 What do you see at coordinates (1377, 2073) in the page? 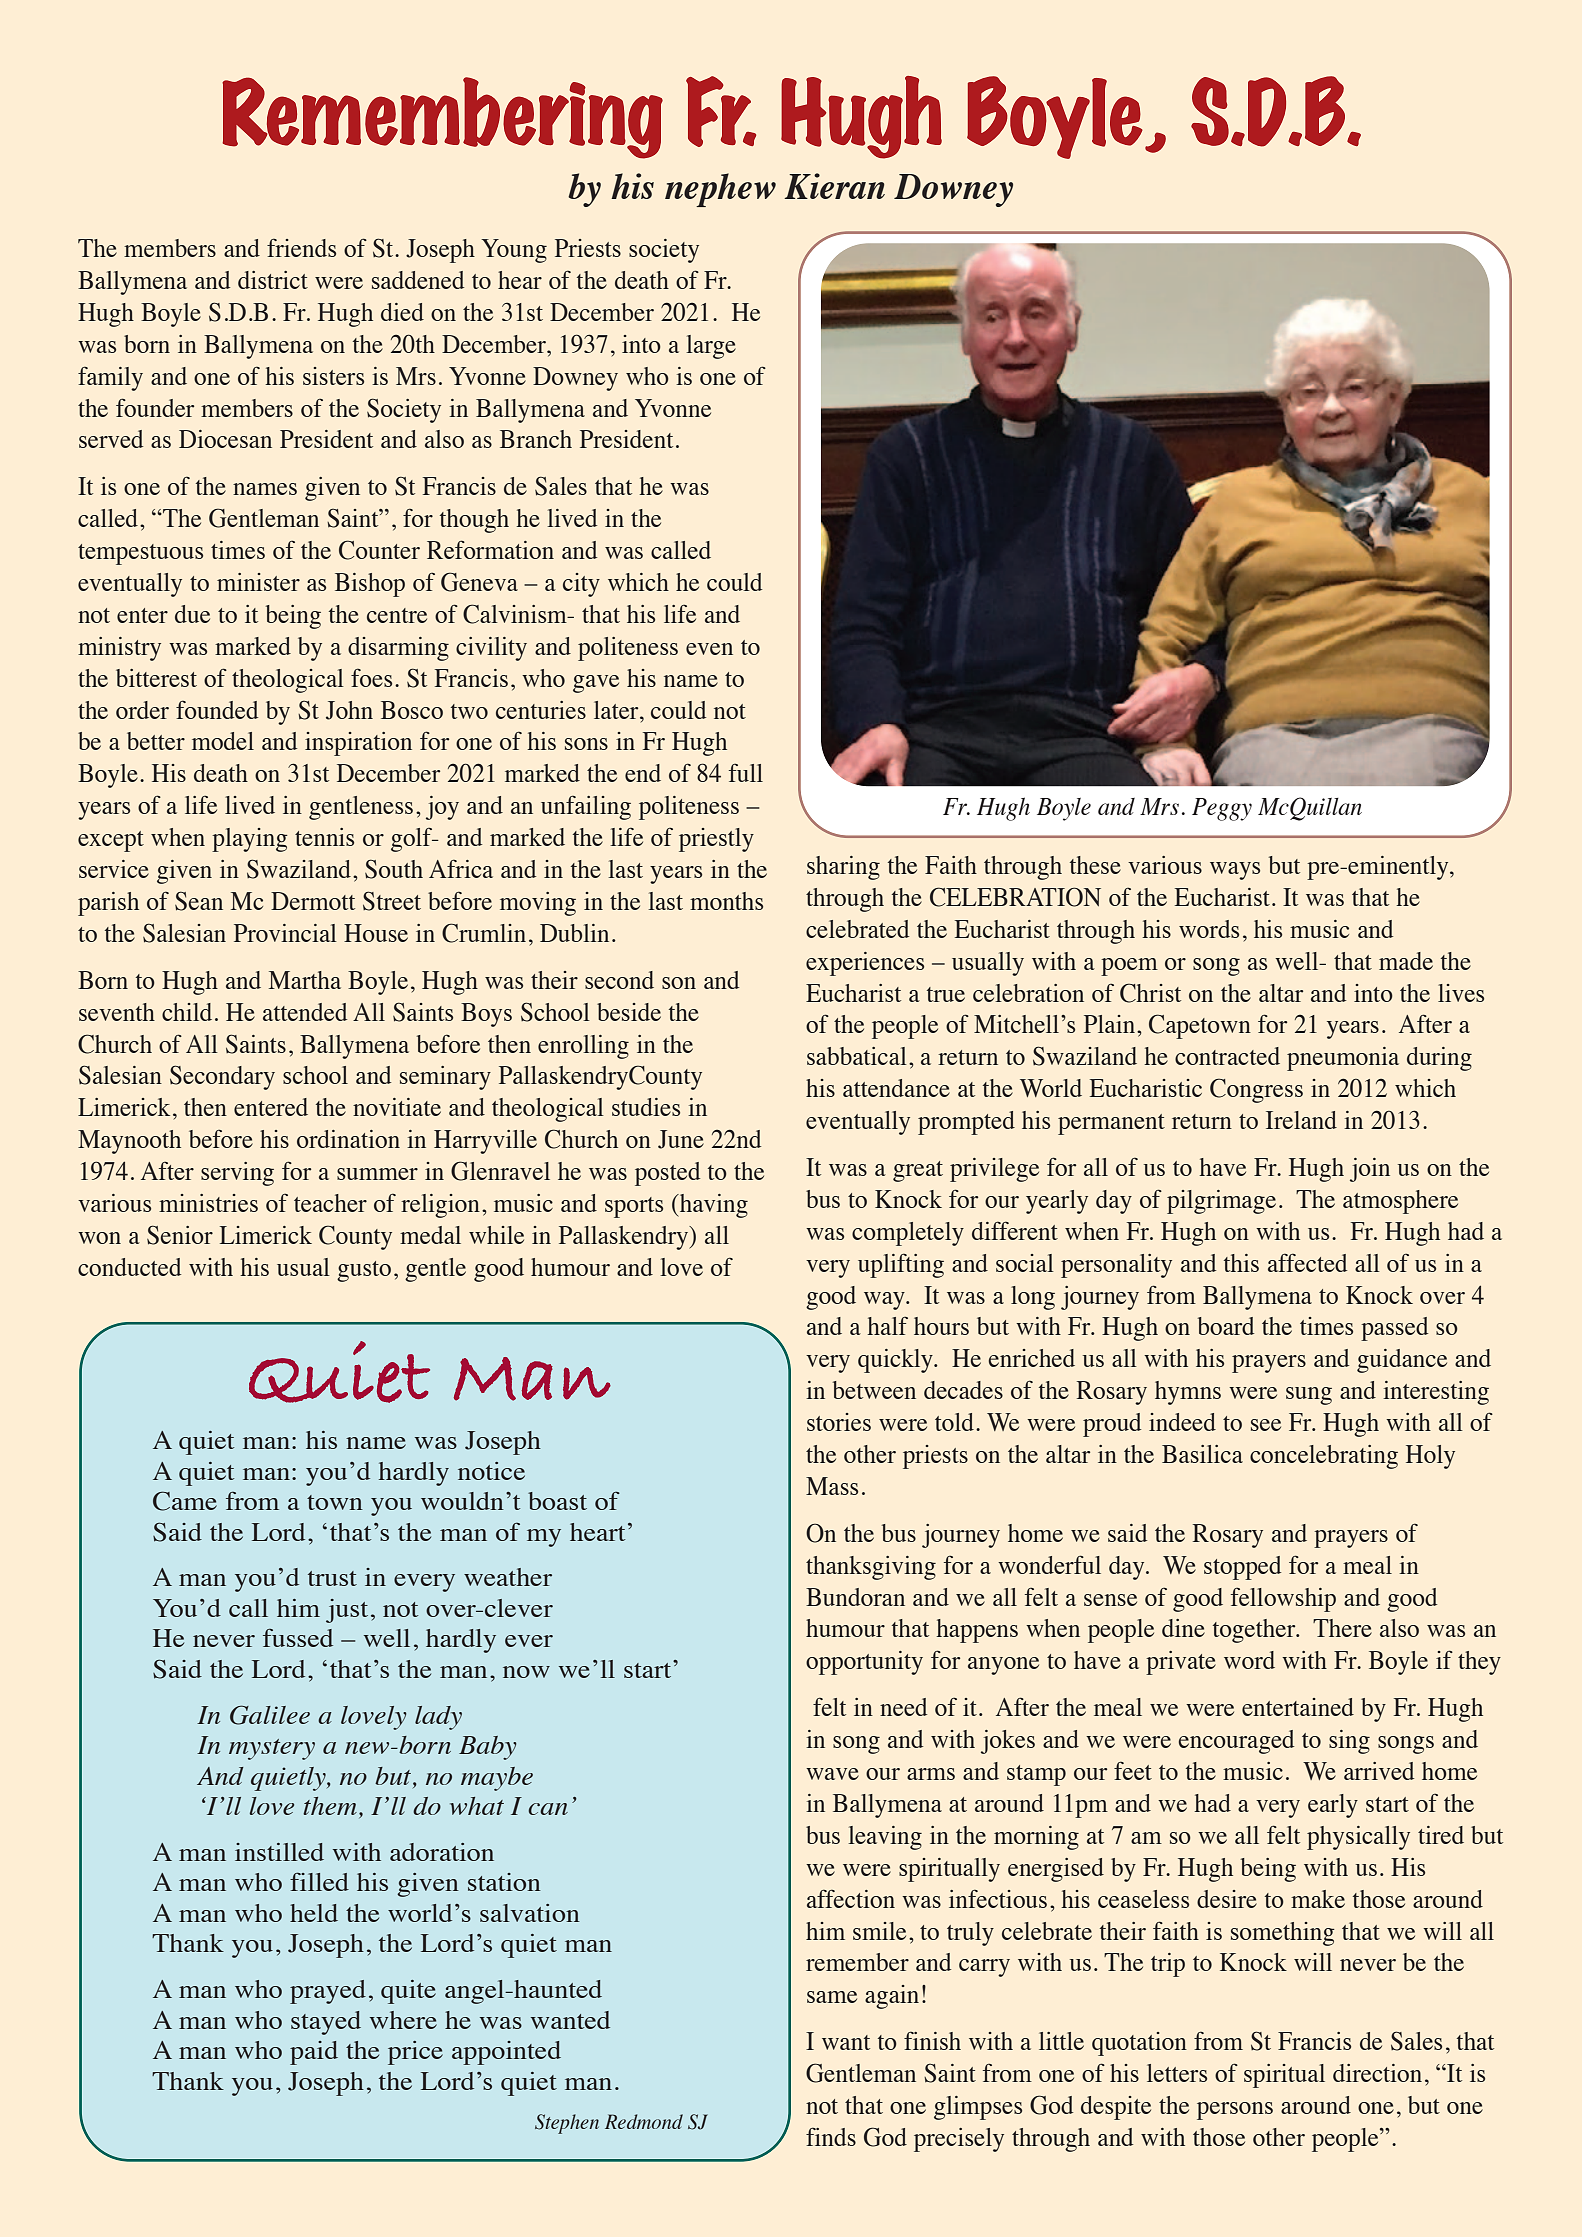
I see `direction` at bounding box center [1377, 2073].
